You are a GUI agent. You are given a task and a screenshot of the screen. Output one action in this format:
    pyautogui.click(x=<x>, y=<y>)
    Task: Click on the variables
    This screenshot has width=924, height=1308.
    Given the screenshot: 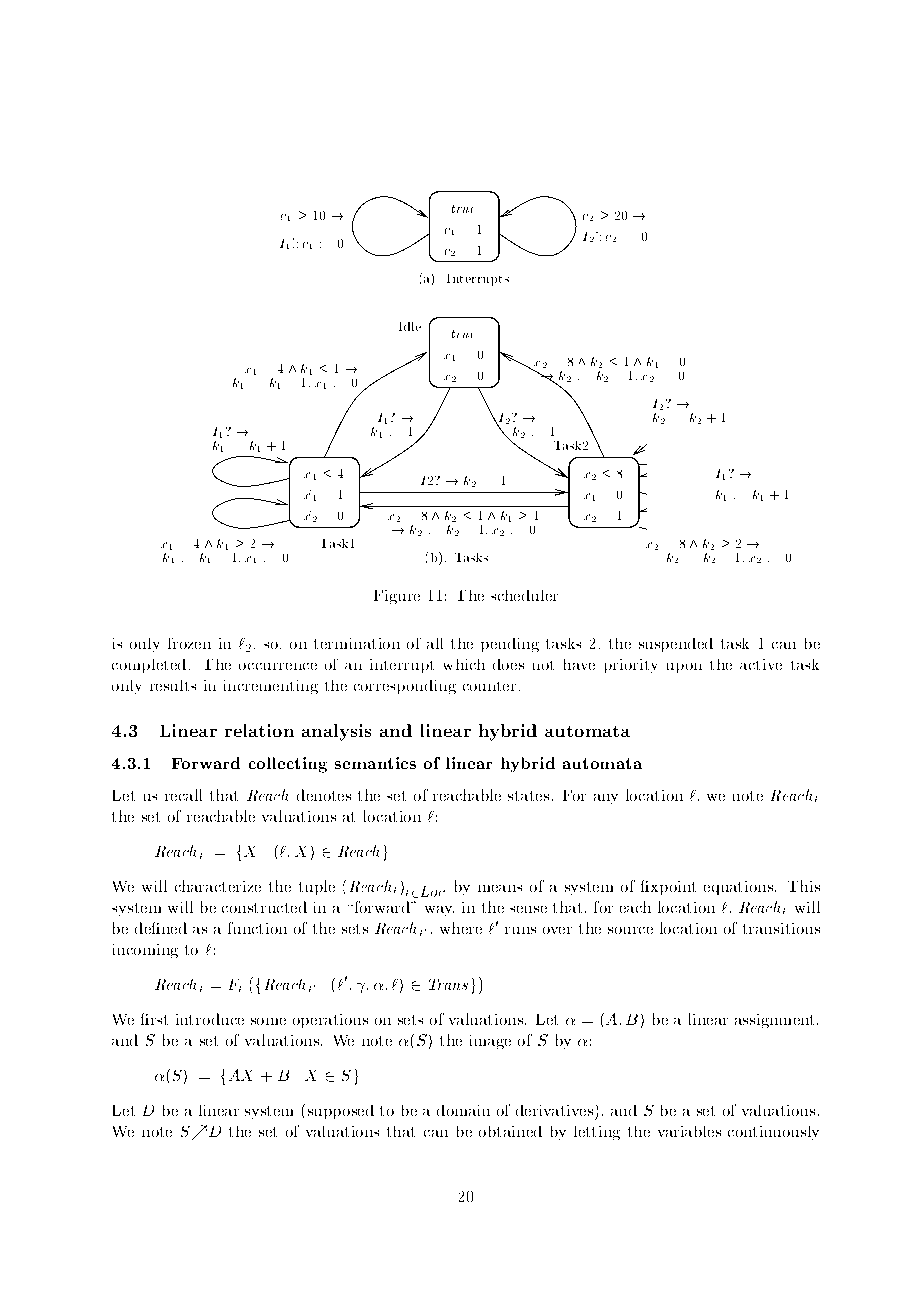 What is the action you would take?
    pyautogui.click(x=689, y=1131)
